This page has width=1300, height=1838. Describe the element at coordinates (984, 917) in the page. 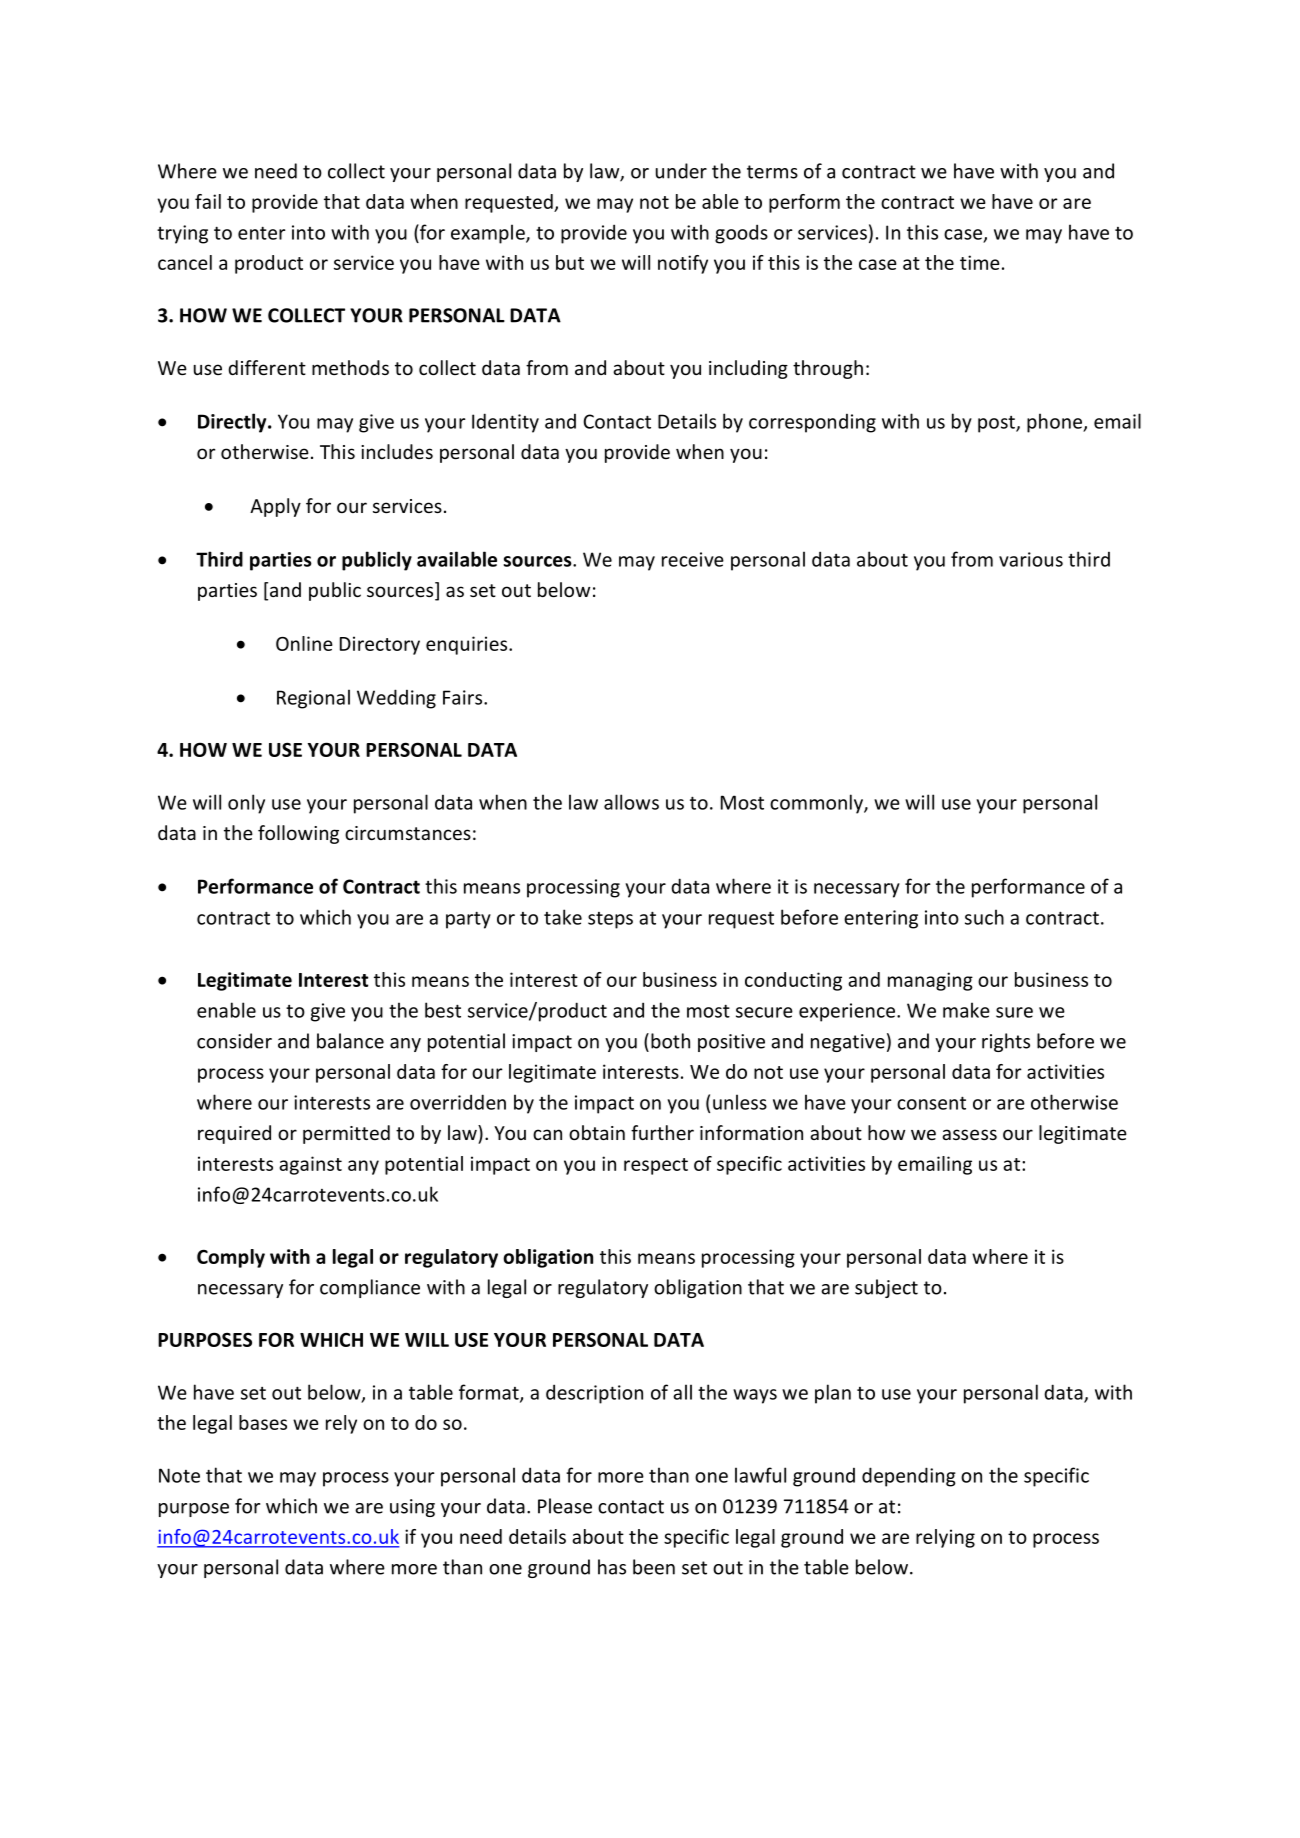

I see `such` at that location.
